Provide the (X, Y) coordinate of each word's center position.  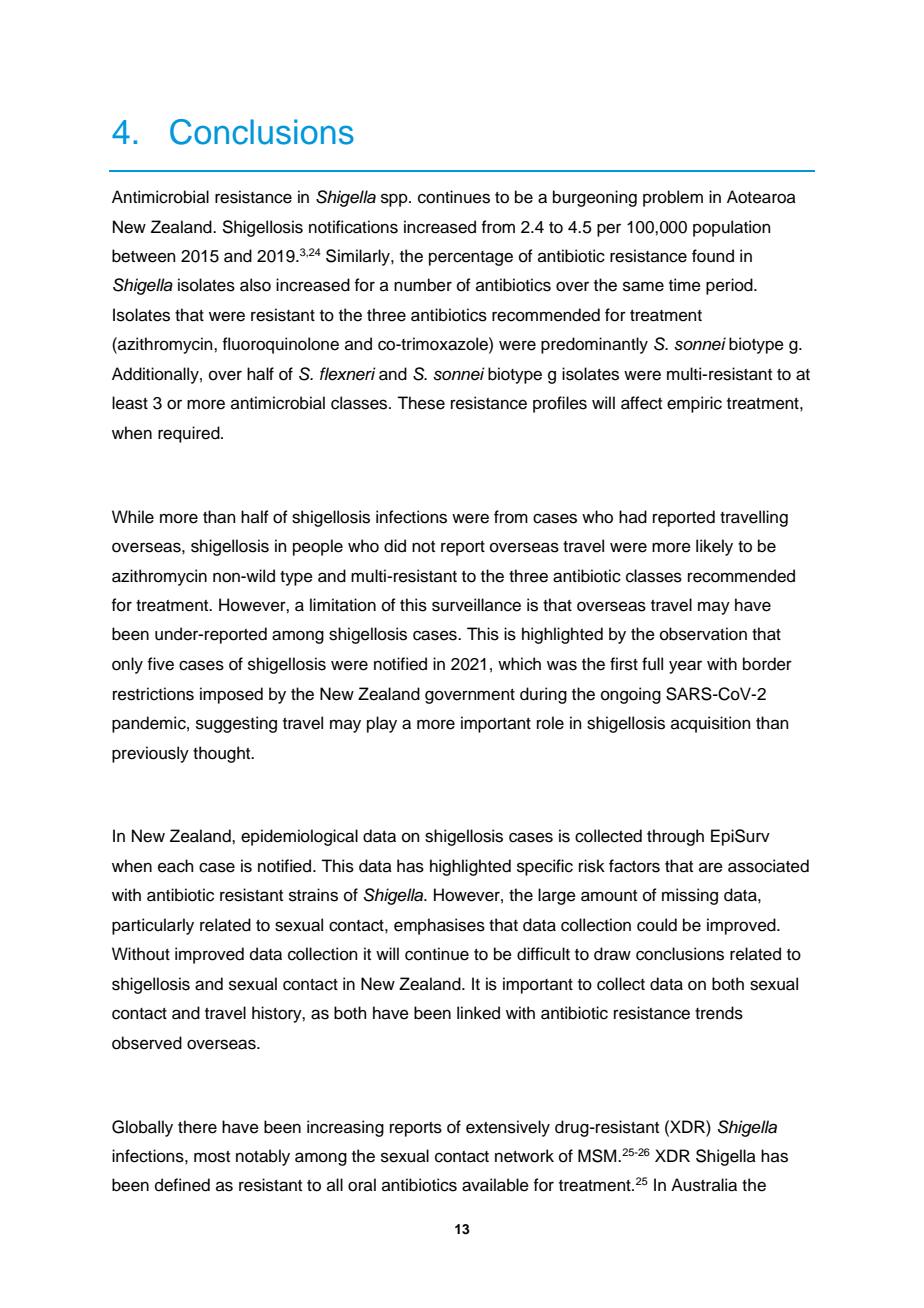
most (212, 1157)
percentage (471, 258)
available (495, 1185)
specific (545, 867)
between (144, 256)
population (732, 228)
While (133, 517)
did (395, 546)
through (675, 837)
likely (714, 547)
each (176, 866)
